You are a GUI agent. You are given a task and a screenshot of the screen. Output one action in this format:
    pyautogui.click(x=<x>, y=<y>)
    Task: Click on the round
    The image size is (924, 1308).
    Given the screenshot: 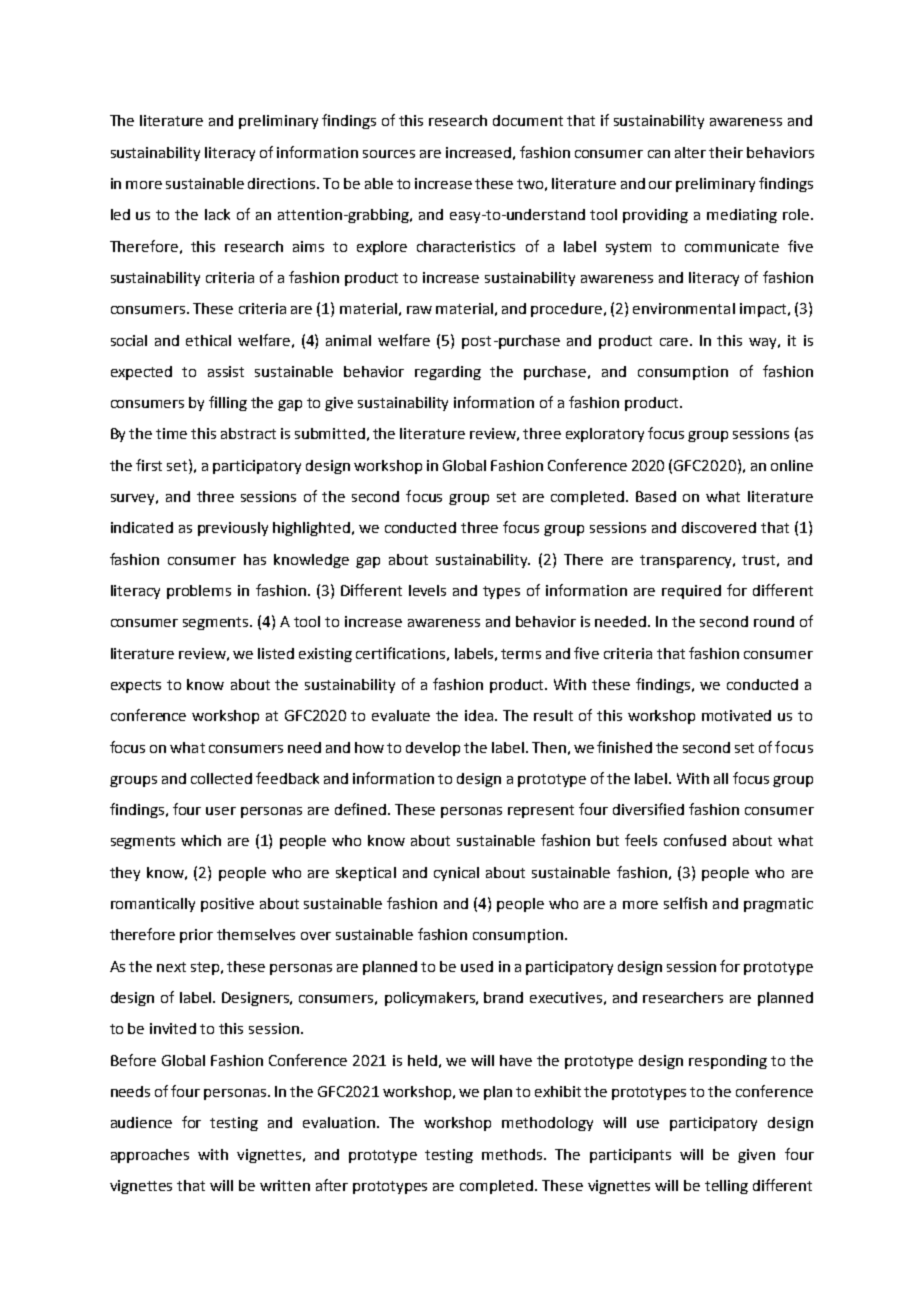 What is the action you would take?
    pyautogui.click(x=774, y=621)
